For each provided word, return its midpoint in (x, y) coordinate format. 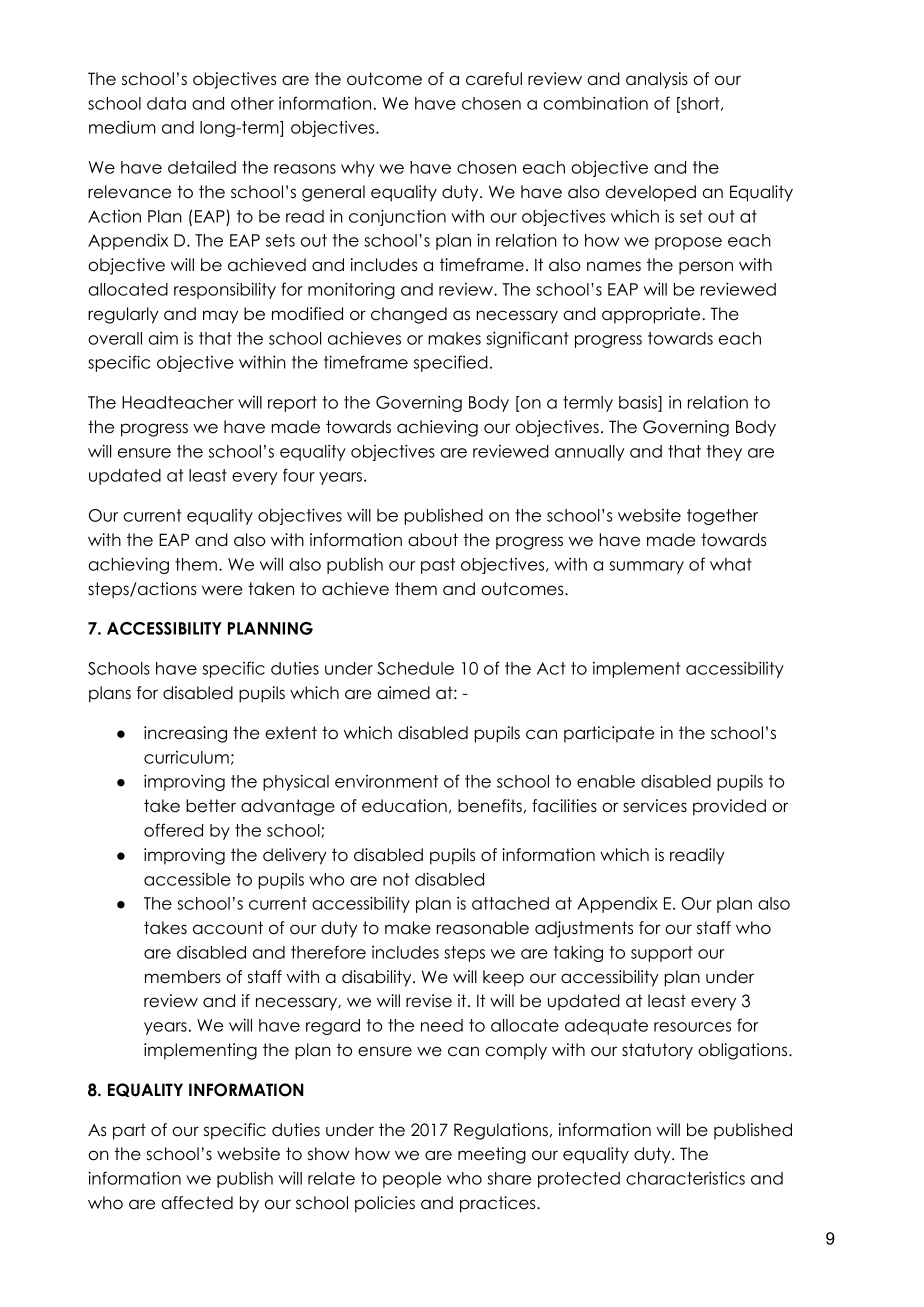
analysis (657, 80)
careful (494, 79)
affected (197, 1203)
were (222, 590)
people (412, 1180)
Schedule (415, 668)
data (166, 103)
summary (646, 567)
